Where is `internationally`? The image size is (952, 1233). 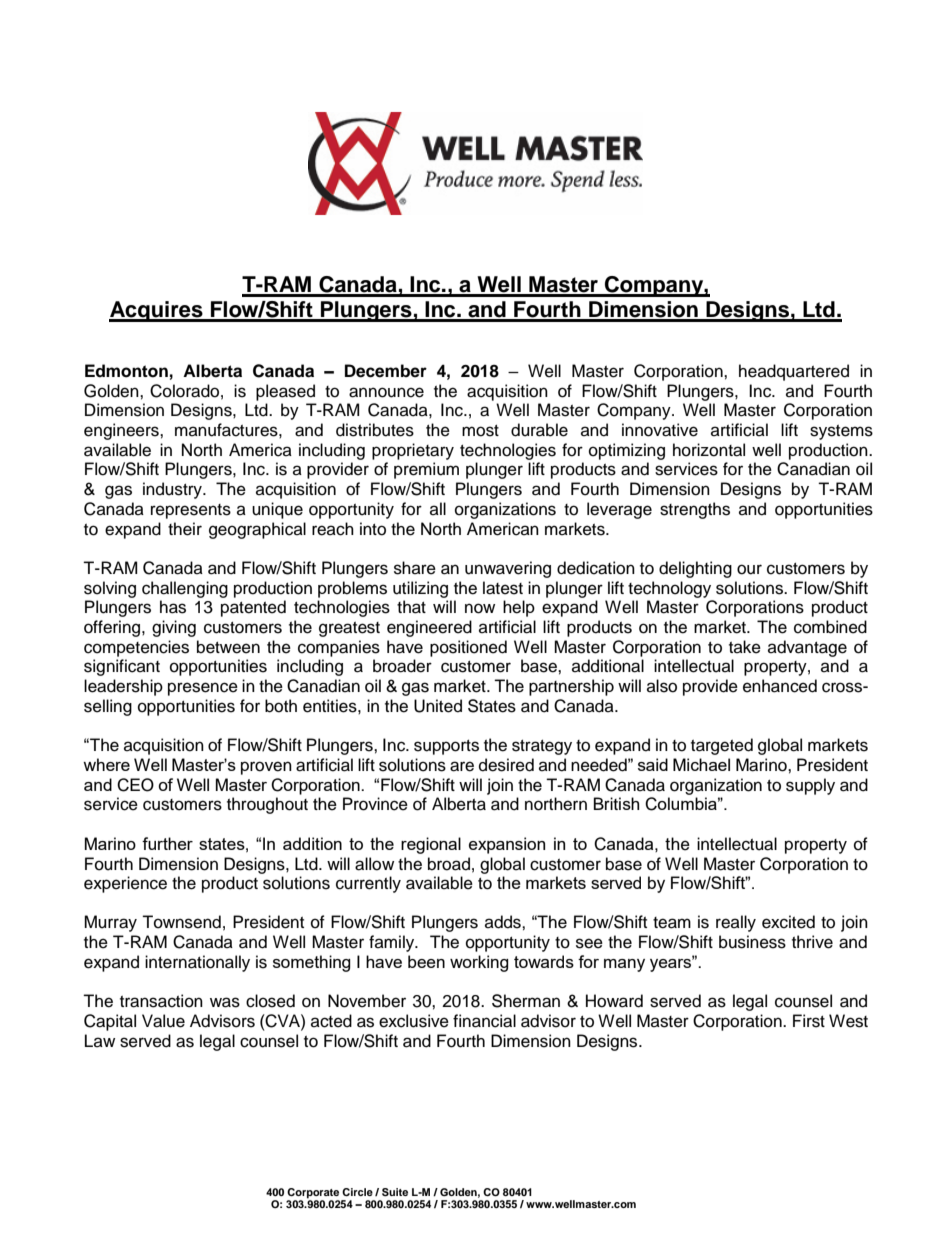 internationally is located at coordinates (197, 963).
